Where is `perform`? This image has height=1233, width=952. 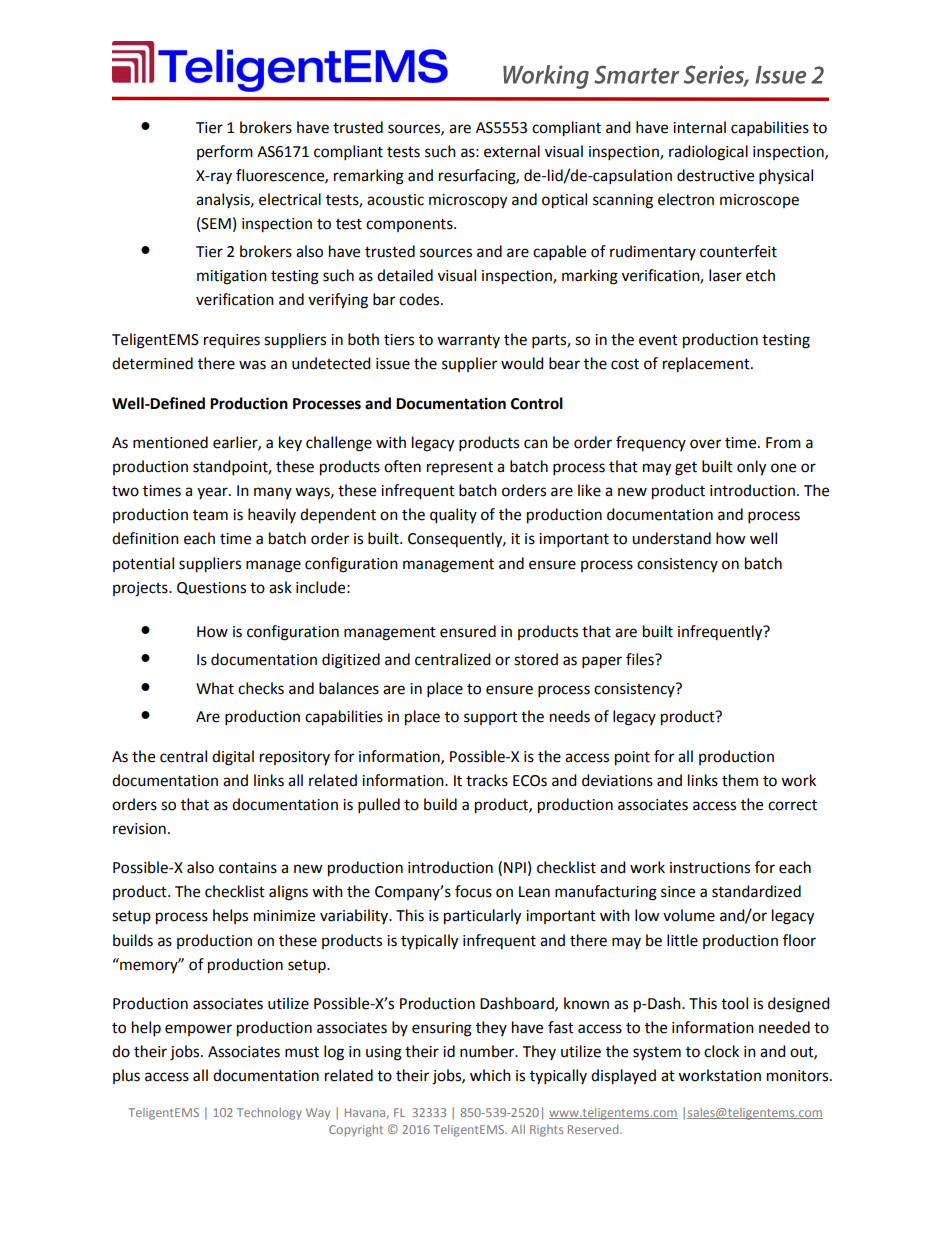 perform is located at coordinates (225, 152).
